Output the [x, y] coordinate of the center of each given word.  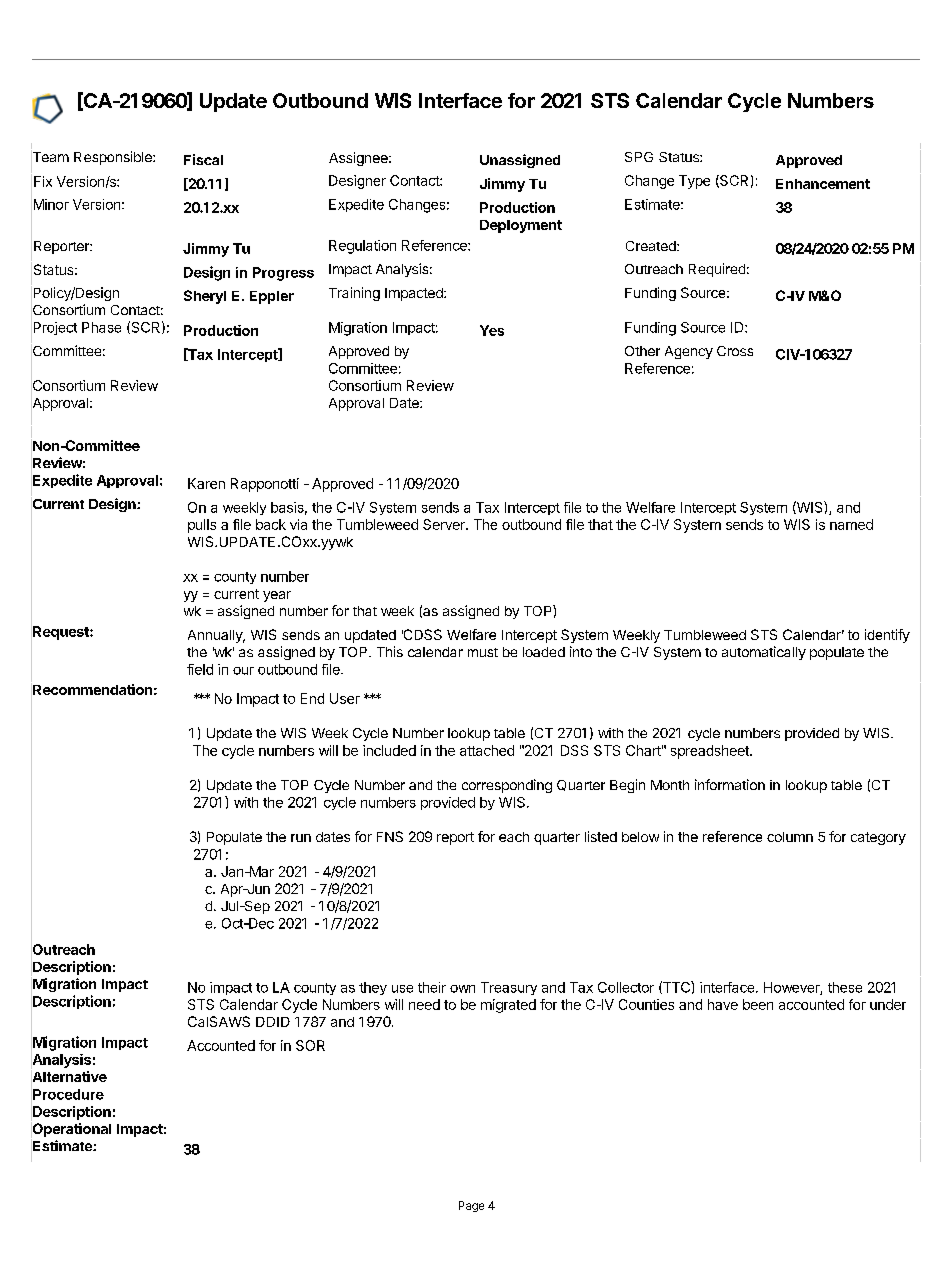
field [200, 669]
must [483, 652]
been [758, 1004]
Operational [71, 1130]
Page [471, 1206]
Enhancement [823, 184]
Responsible [114, 158]
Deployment [521, 226]
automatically [764, 653]
